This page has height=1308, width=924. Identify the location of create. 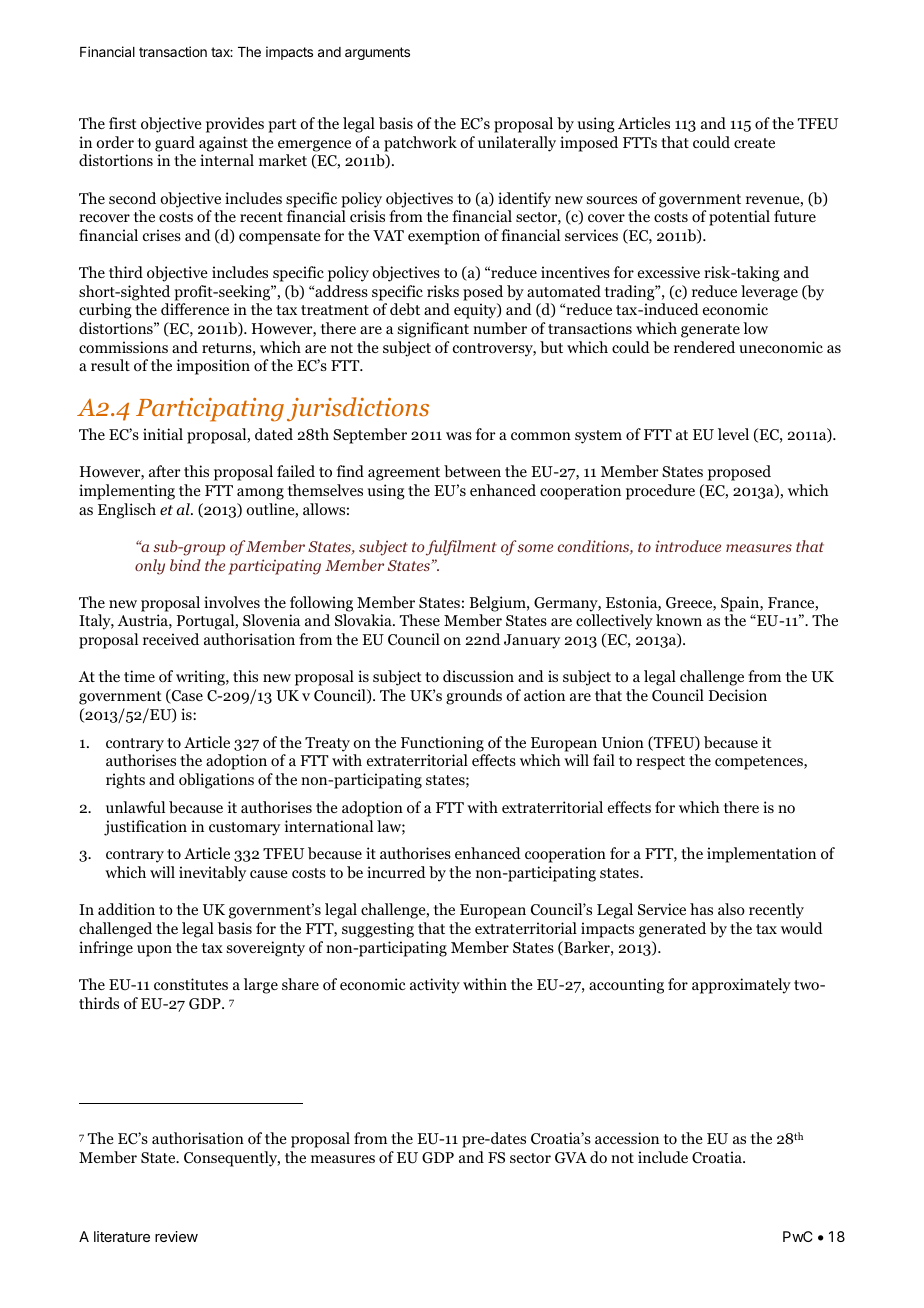
(754, 143).
